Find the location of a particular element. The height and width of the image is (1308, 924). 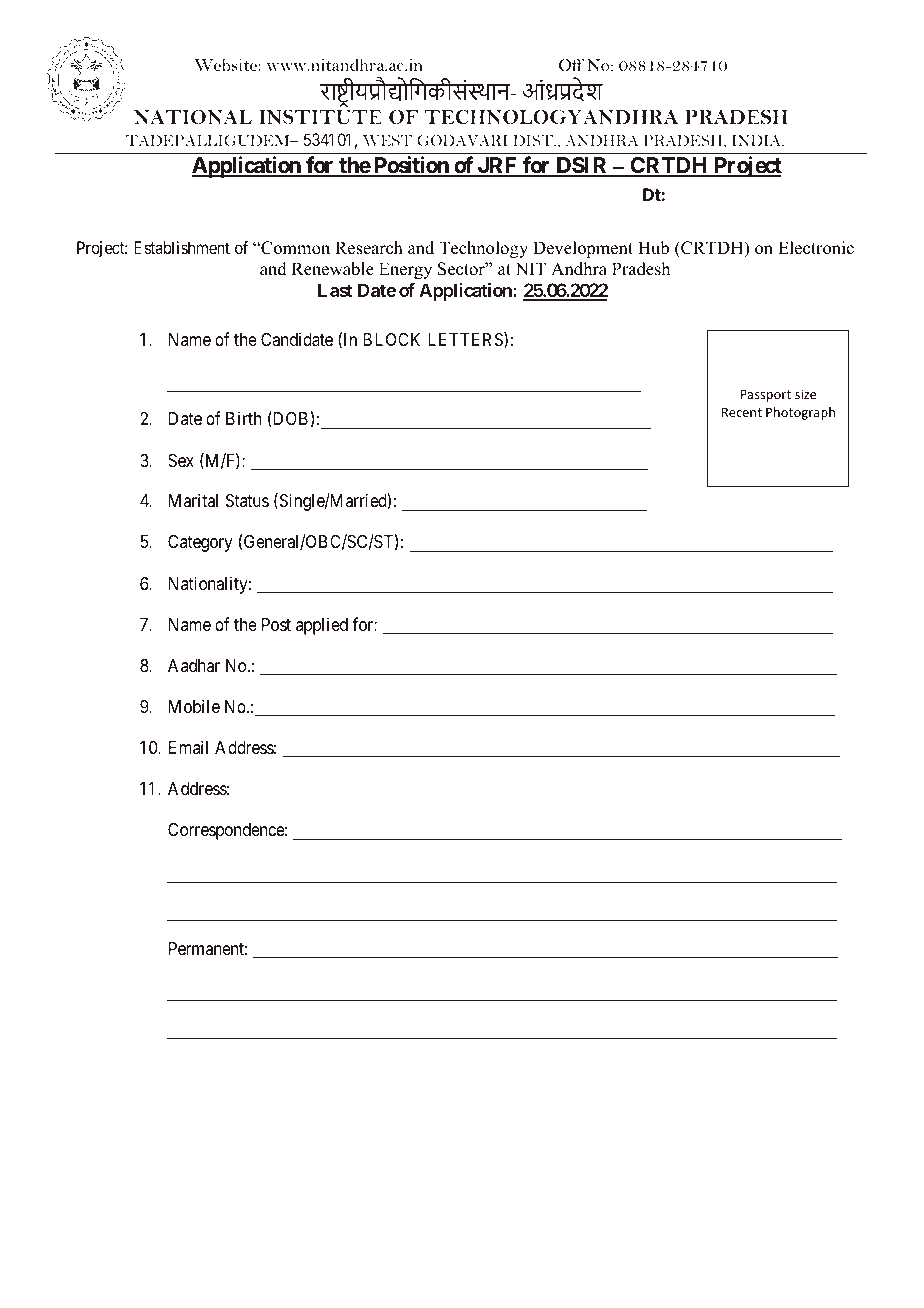

Mobile is located at coordinates (194, 706).
